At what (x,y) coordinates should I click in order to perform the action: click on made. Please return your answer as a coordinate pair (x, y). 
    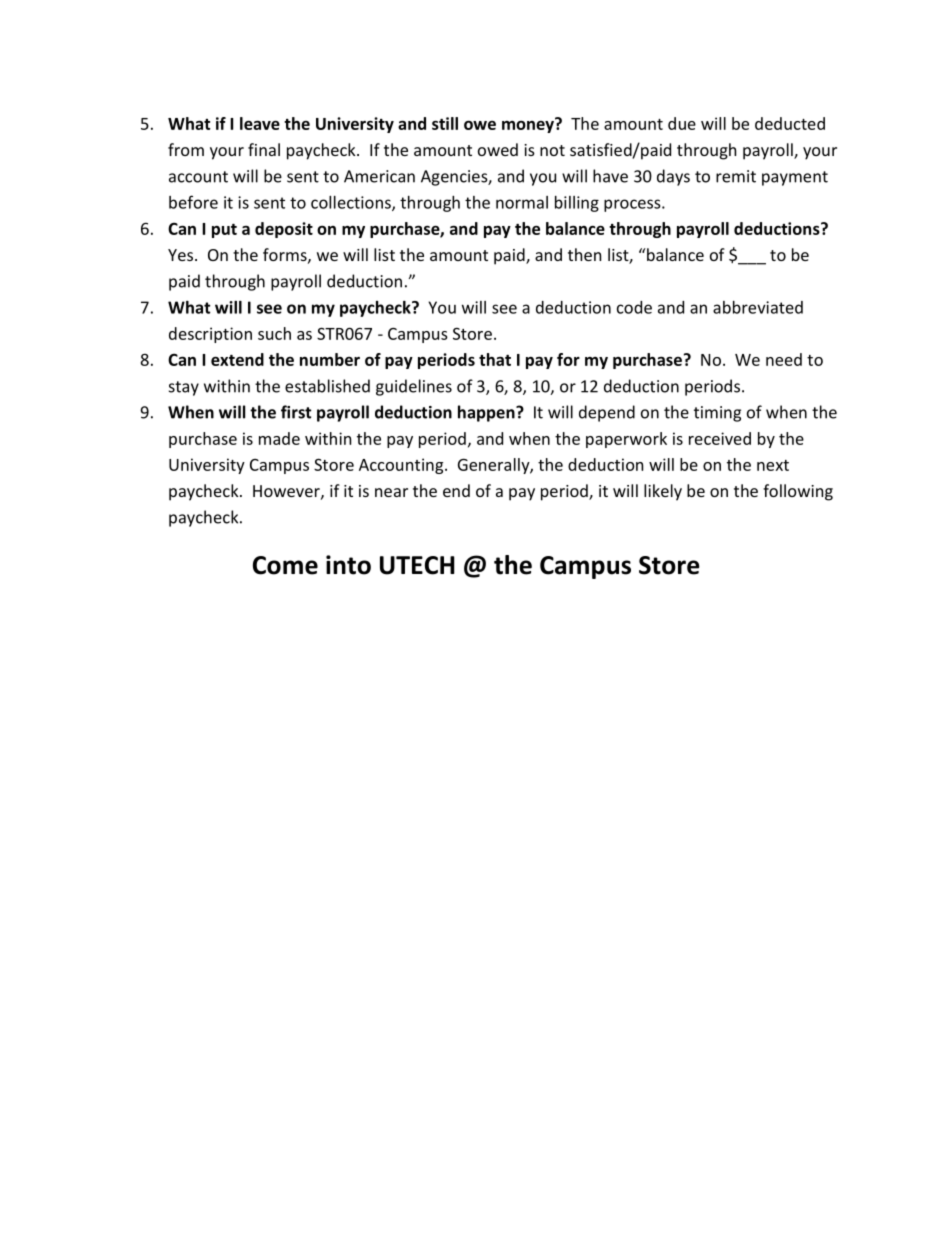
    Looking at the image, I should click on (279, 438).
